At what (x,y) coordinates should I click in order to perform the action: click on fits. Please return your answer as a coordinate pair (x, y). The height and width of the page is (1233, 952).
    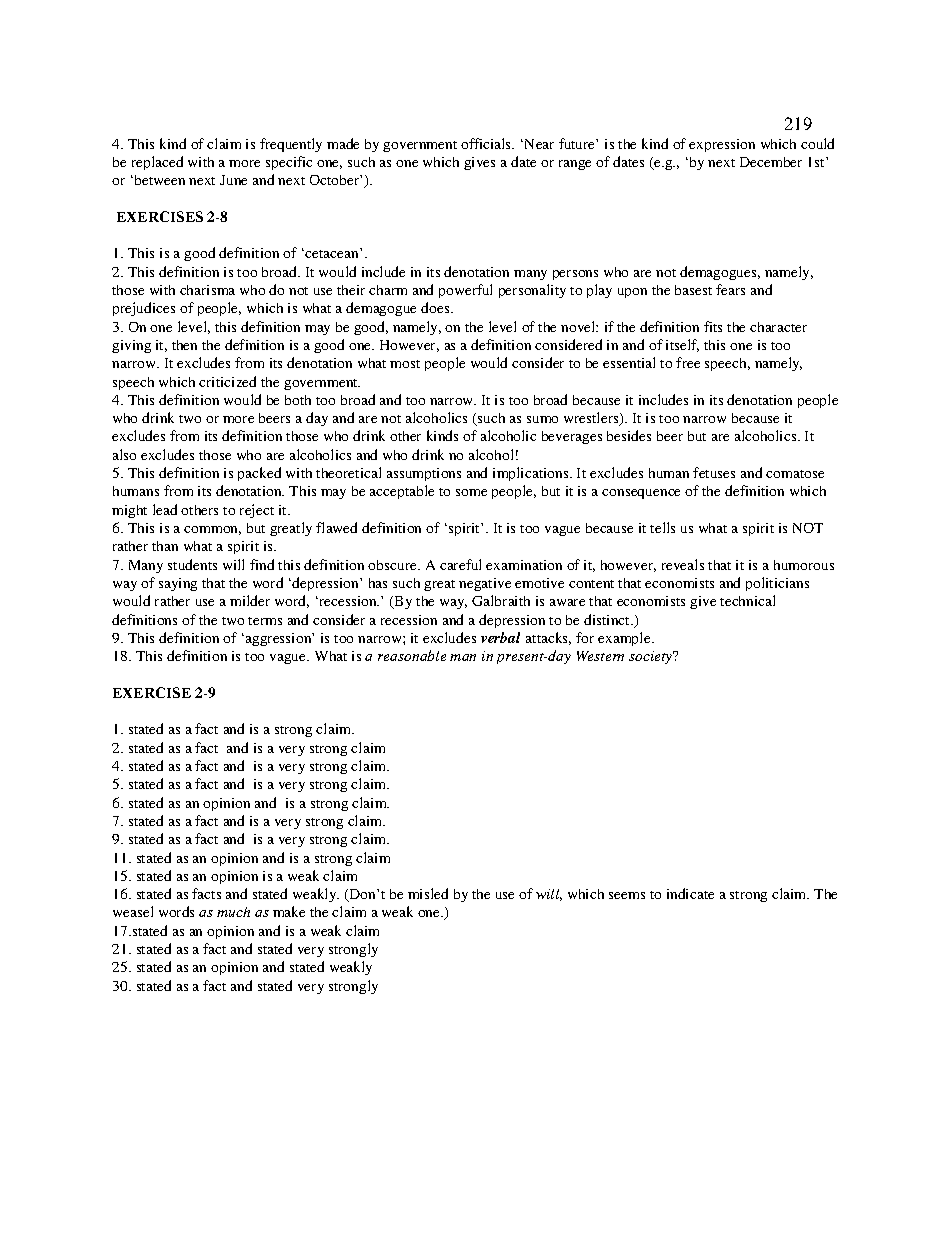
    Looking at the image, I should click on (713, 326).
